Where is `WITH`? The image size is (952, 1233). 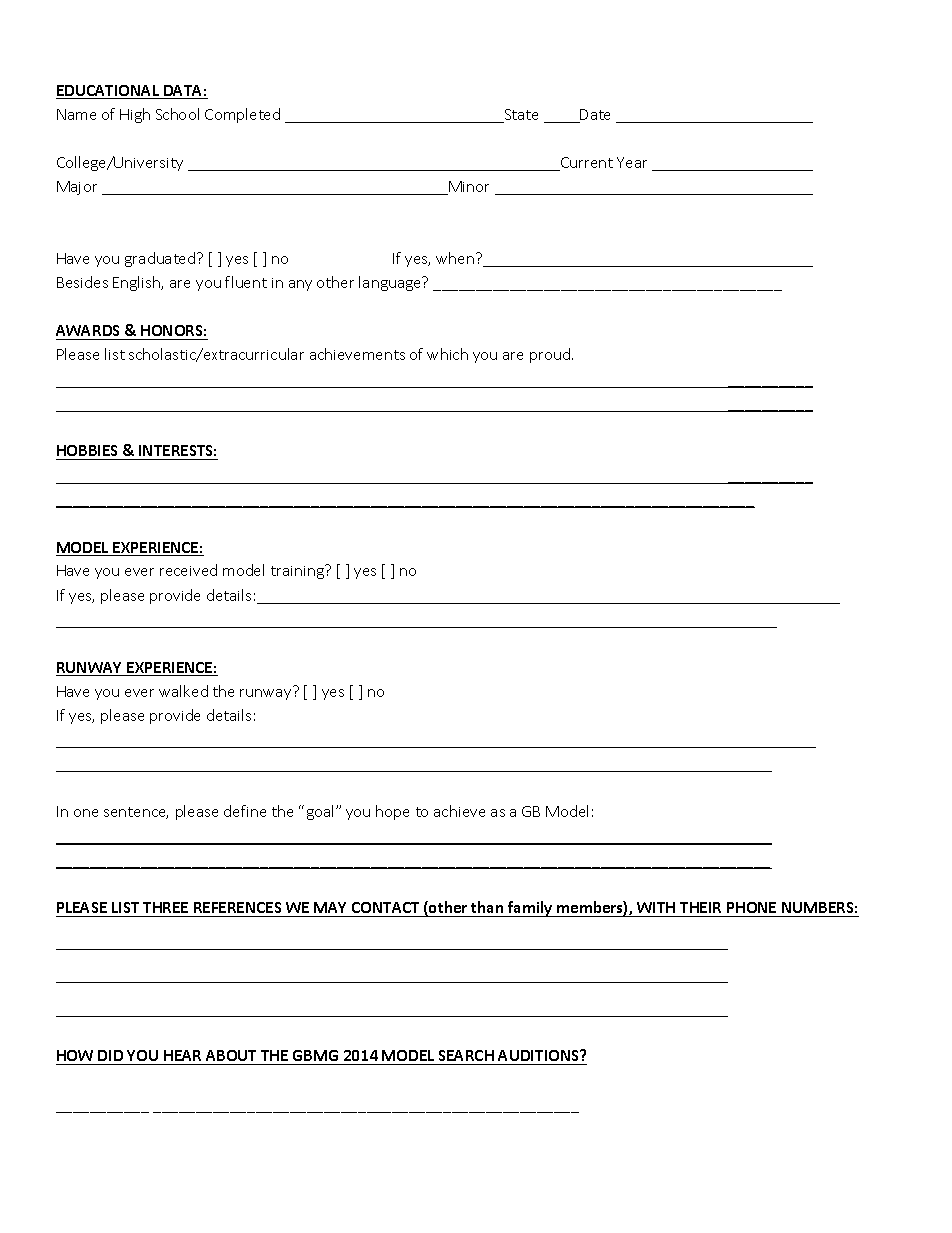 WITH is located at coordinates (656, 907).
